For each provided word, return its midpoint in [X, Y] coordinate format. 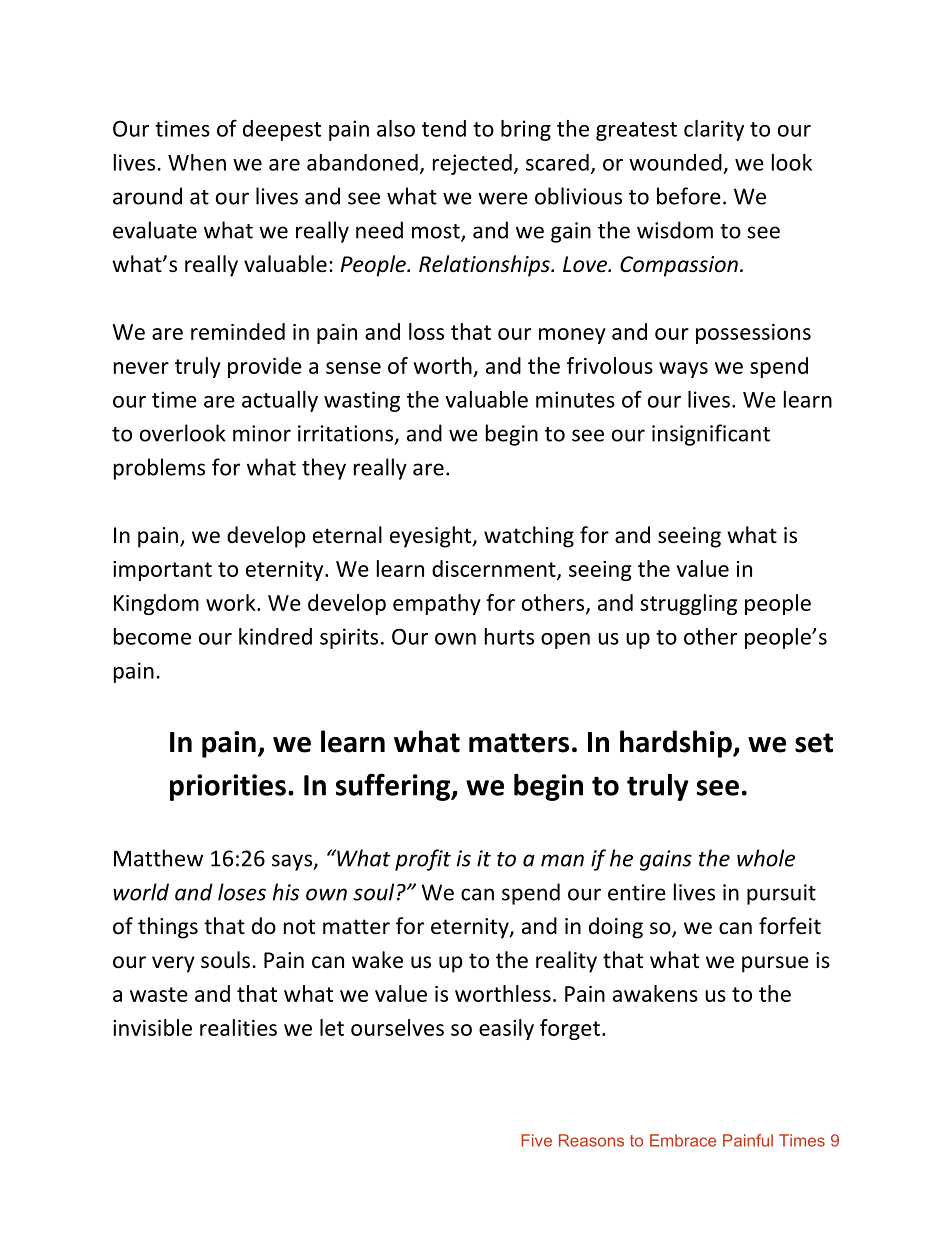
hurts [509, 636]
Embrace [683, 1140]
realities [238, 1027]
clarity [714, 130]
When [197, 162]
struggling [688, 604]
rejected [472, 164]
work [232, 602]
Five [536, 1140]
